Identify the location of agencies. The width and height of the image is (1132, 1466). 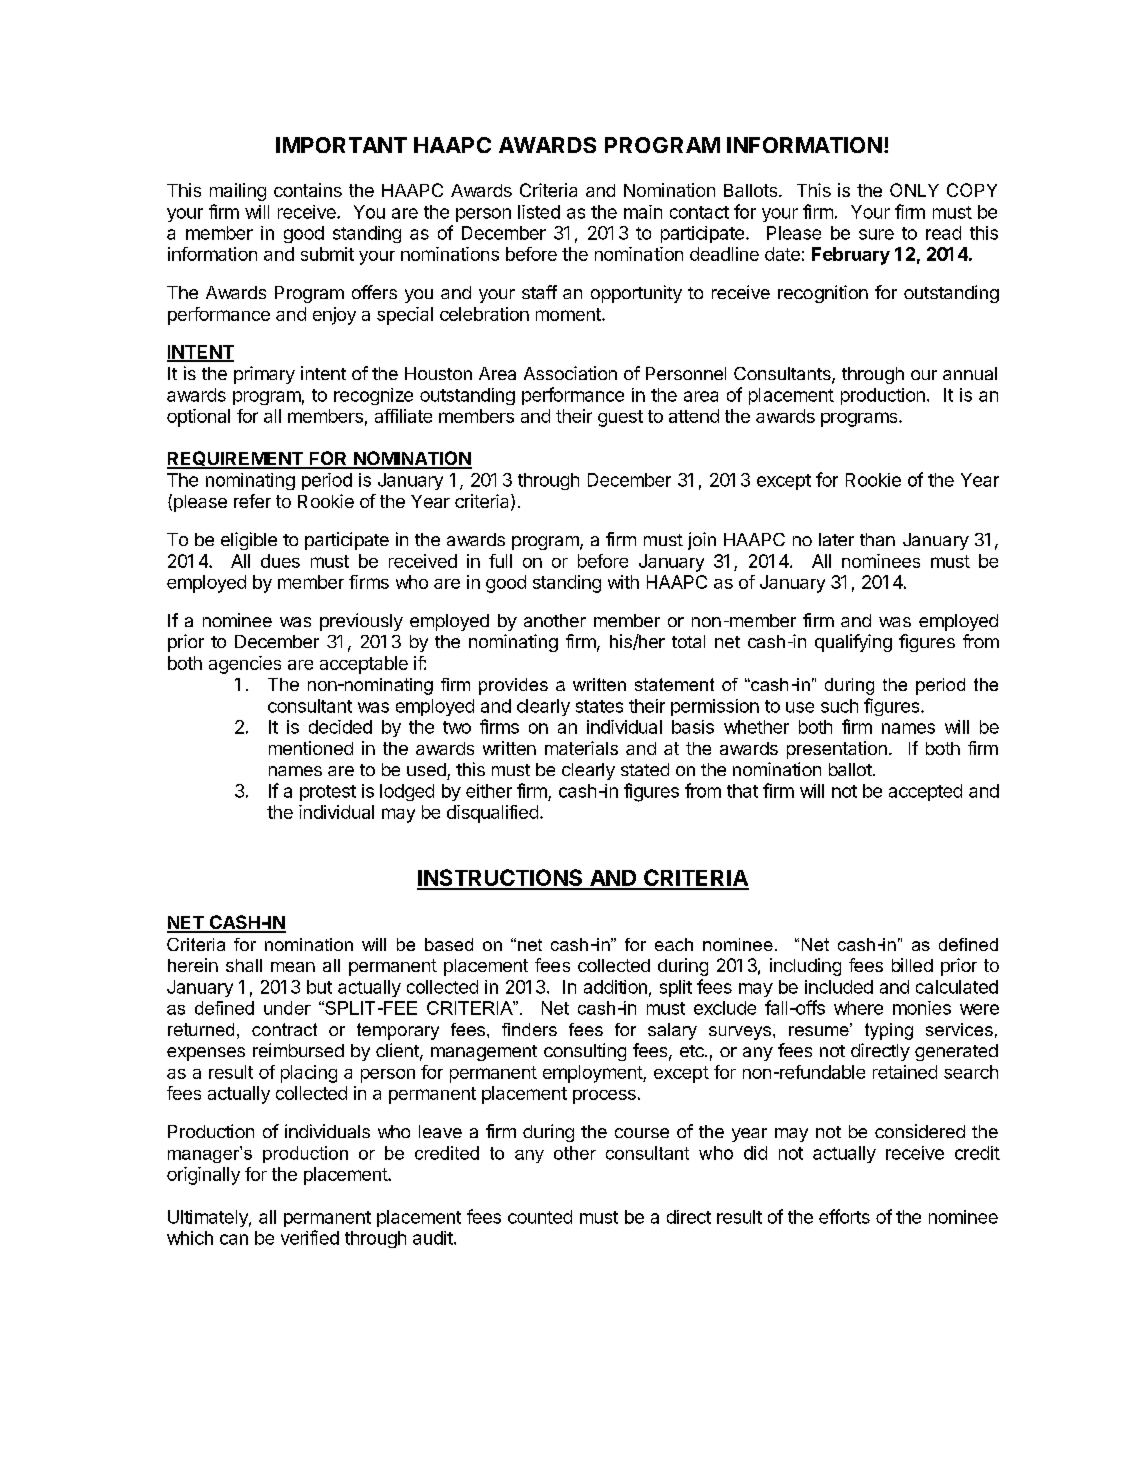
(245, 665).
